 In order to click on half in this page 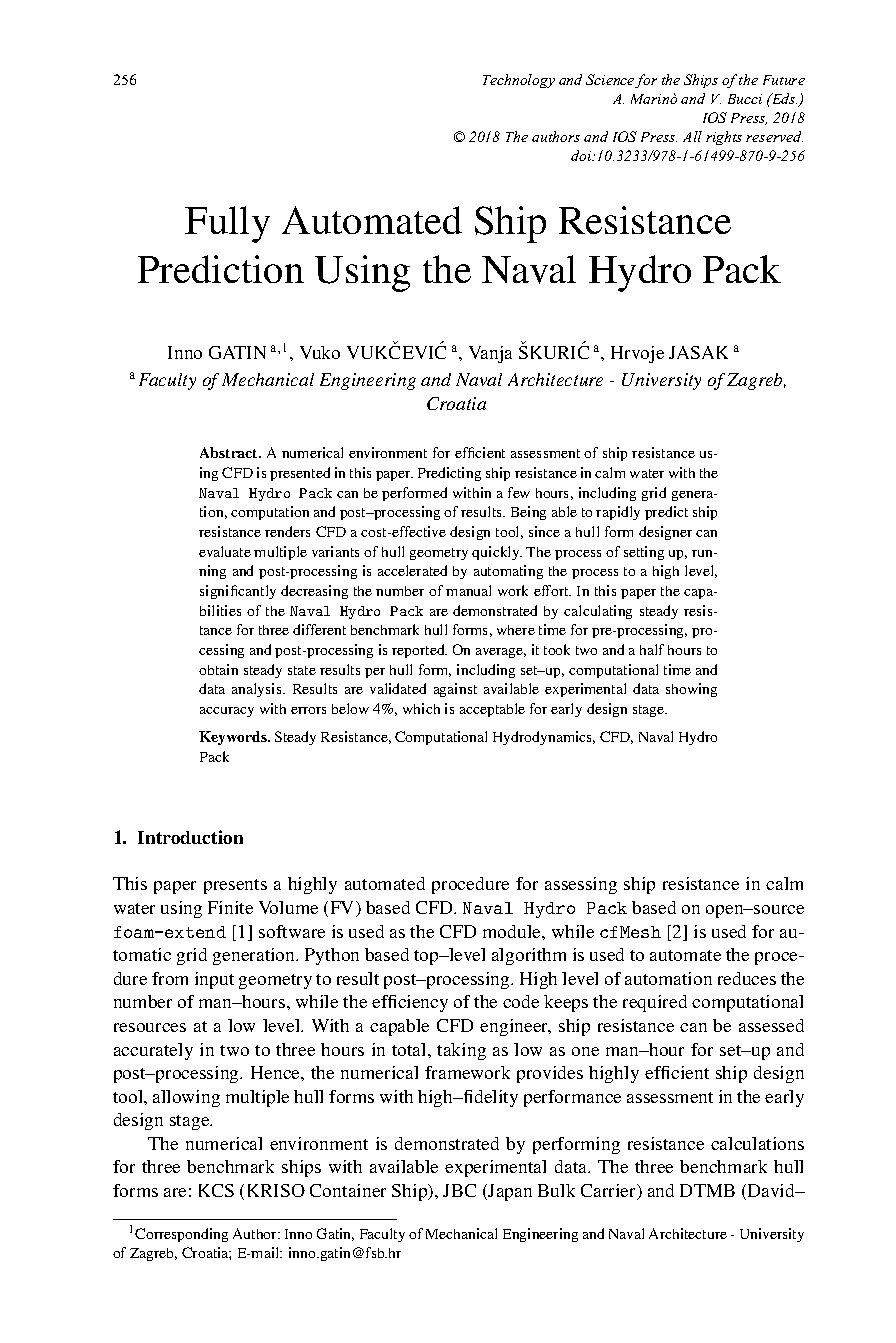, I will do `click(652, 649)`.
